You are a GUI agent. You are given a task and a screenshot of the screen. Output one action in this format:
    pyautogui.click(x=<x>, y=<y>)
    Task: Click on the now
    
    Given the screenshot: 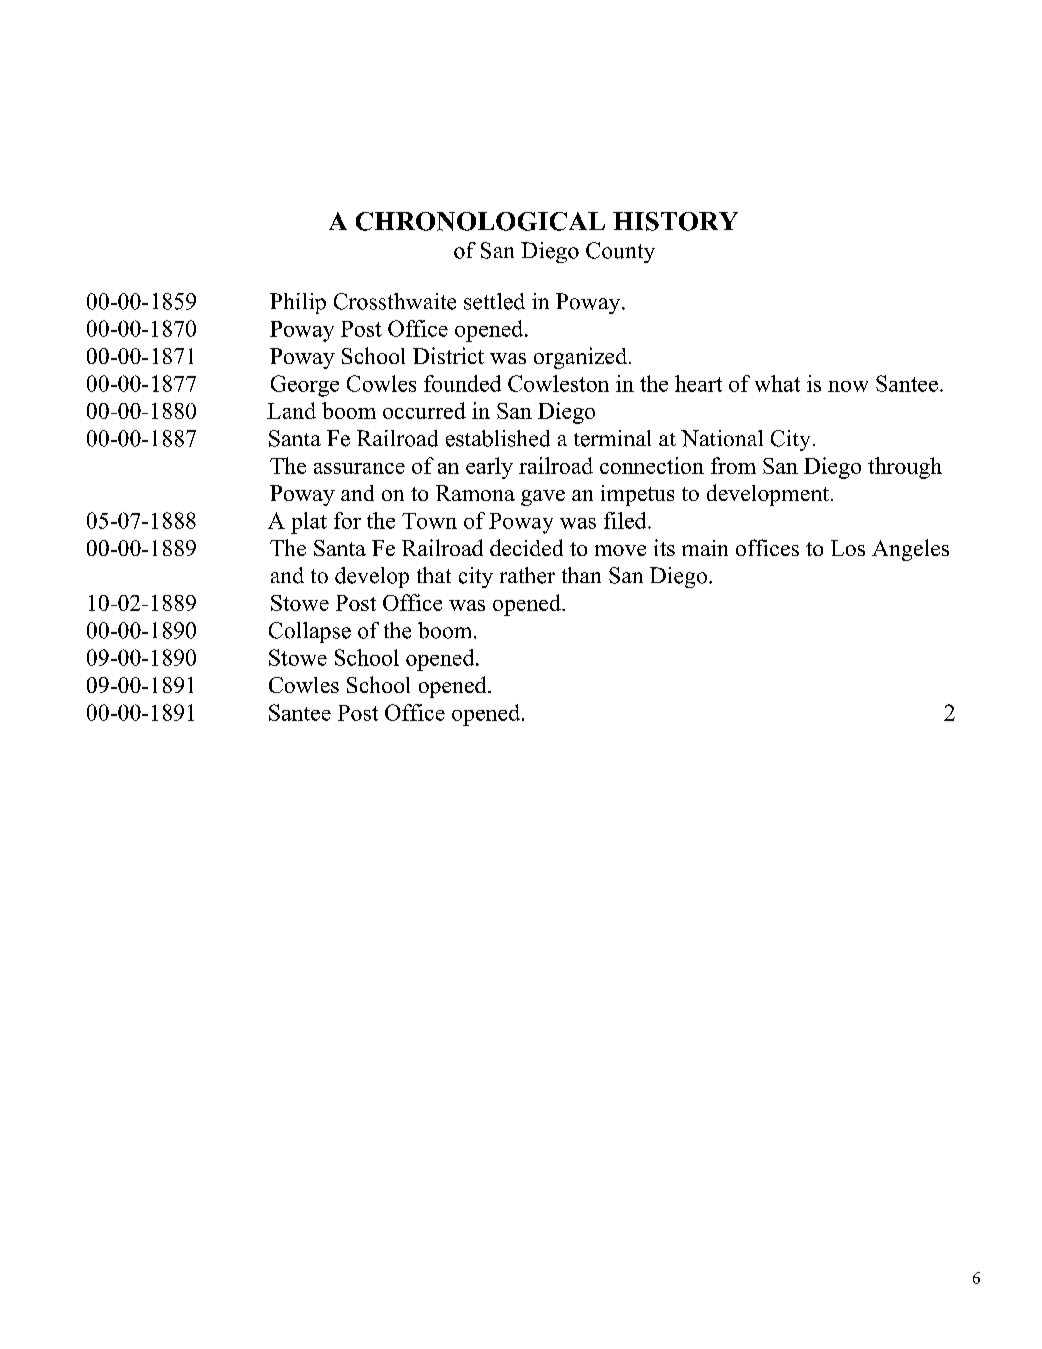 What is the action you would take?
    pyautogui.click(x=848, y=386)
